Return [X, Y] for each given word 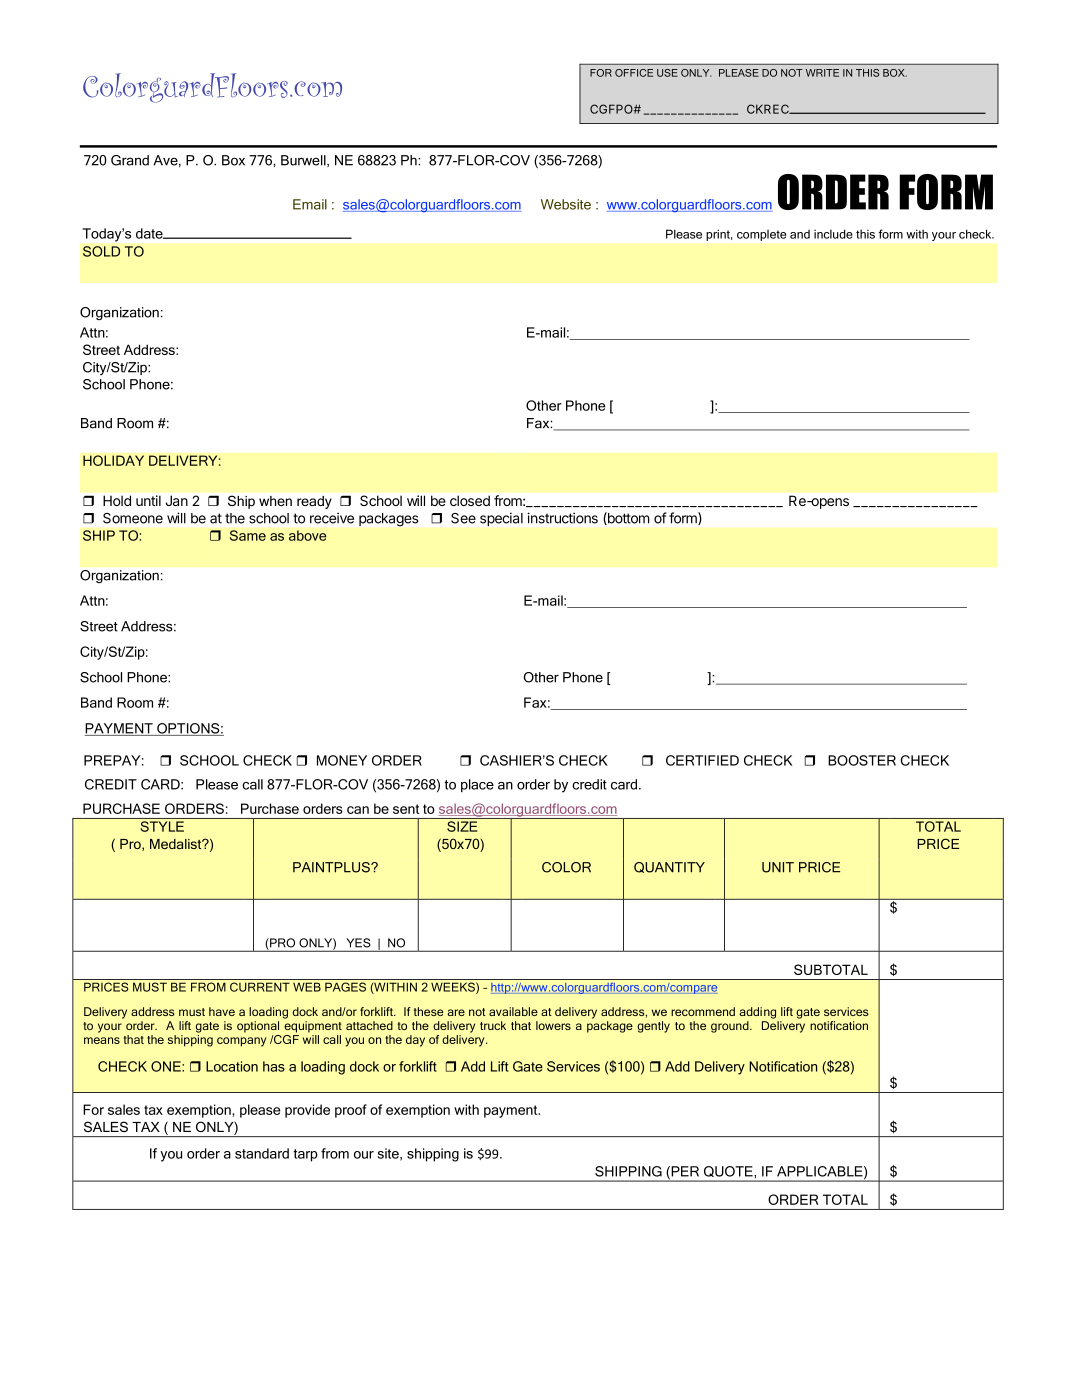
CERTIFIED [702, 760]
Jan [177, 500]
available [513, 1011]
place [477, 785]
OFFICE [634, 73]
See [463, 518]
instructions [562, 518]
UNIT [778, 867]
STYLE [162, 826]
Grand [130, 160]
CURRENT [260, 987]
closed [470, 500]
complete [761, 235]
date [150, 233]
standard [262, 1153]
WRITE [822, 73]
